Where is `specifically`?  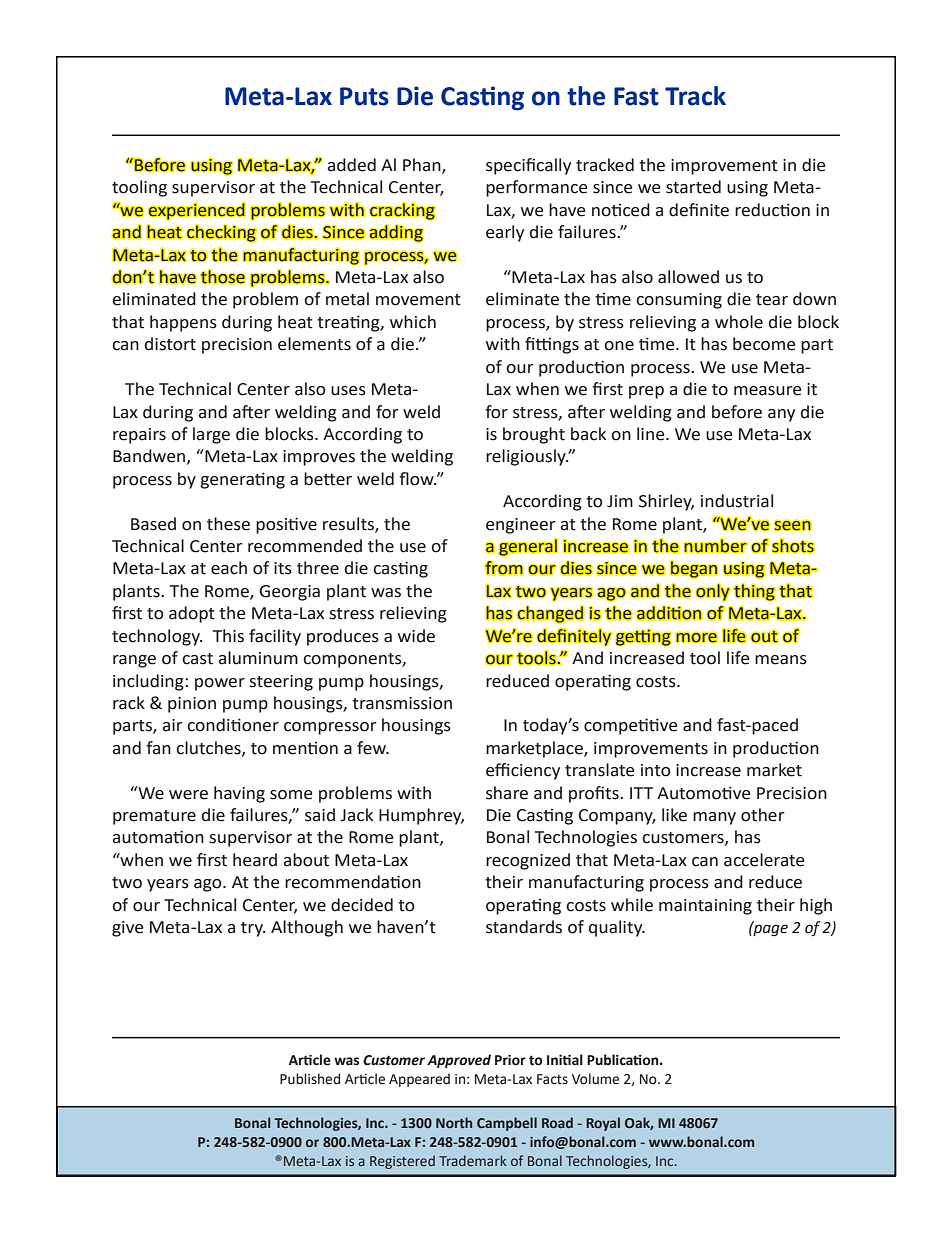
specifically is located at coordinates (528, 166).
